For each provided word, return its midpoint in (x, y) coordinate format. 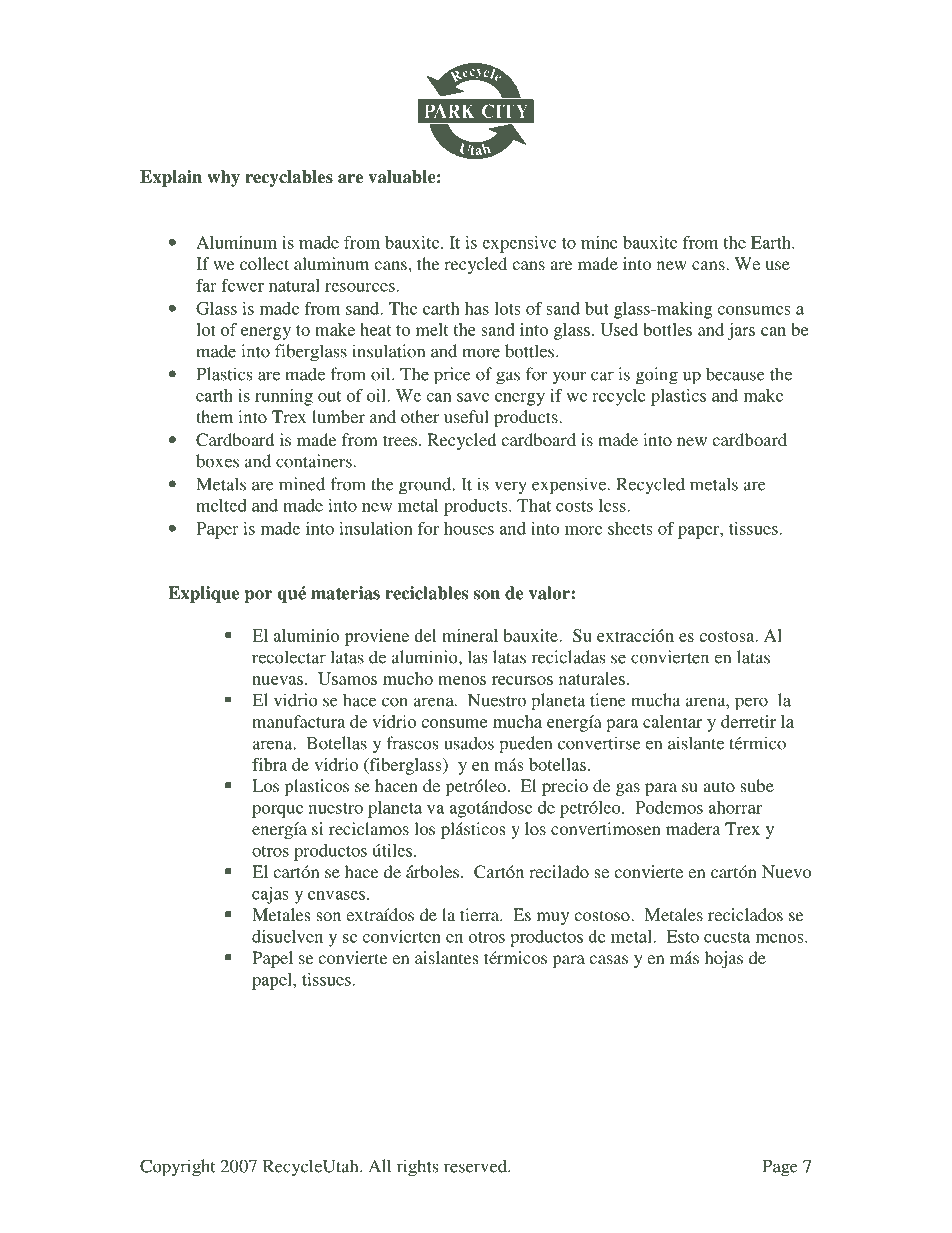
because (735, 374)
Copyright (177, 1168)
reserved (476, 1166)
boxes (217, 461)
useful (466, 416)
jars (741, 331)
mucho (408, 678)
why (223, 178)
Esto (682, 936)
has (477, 308)
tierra (480, 914)
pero (751, 704)
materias (345, 593)
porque (277, 811)
